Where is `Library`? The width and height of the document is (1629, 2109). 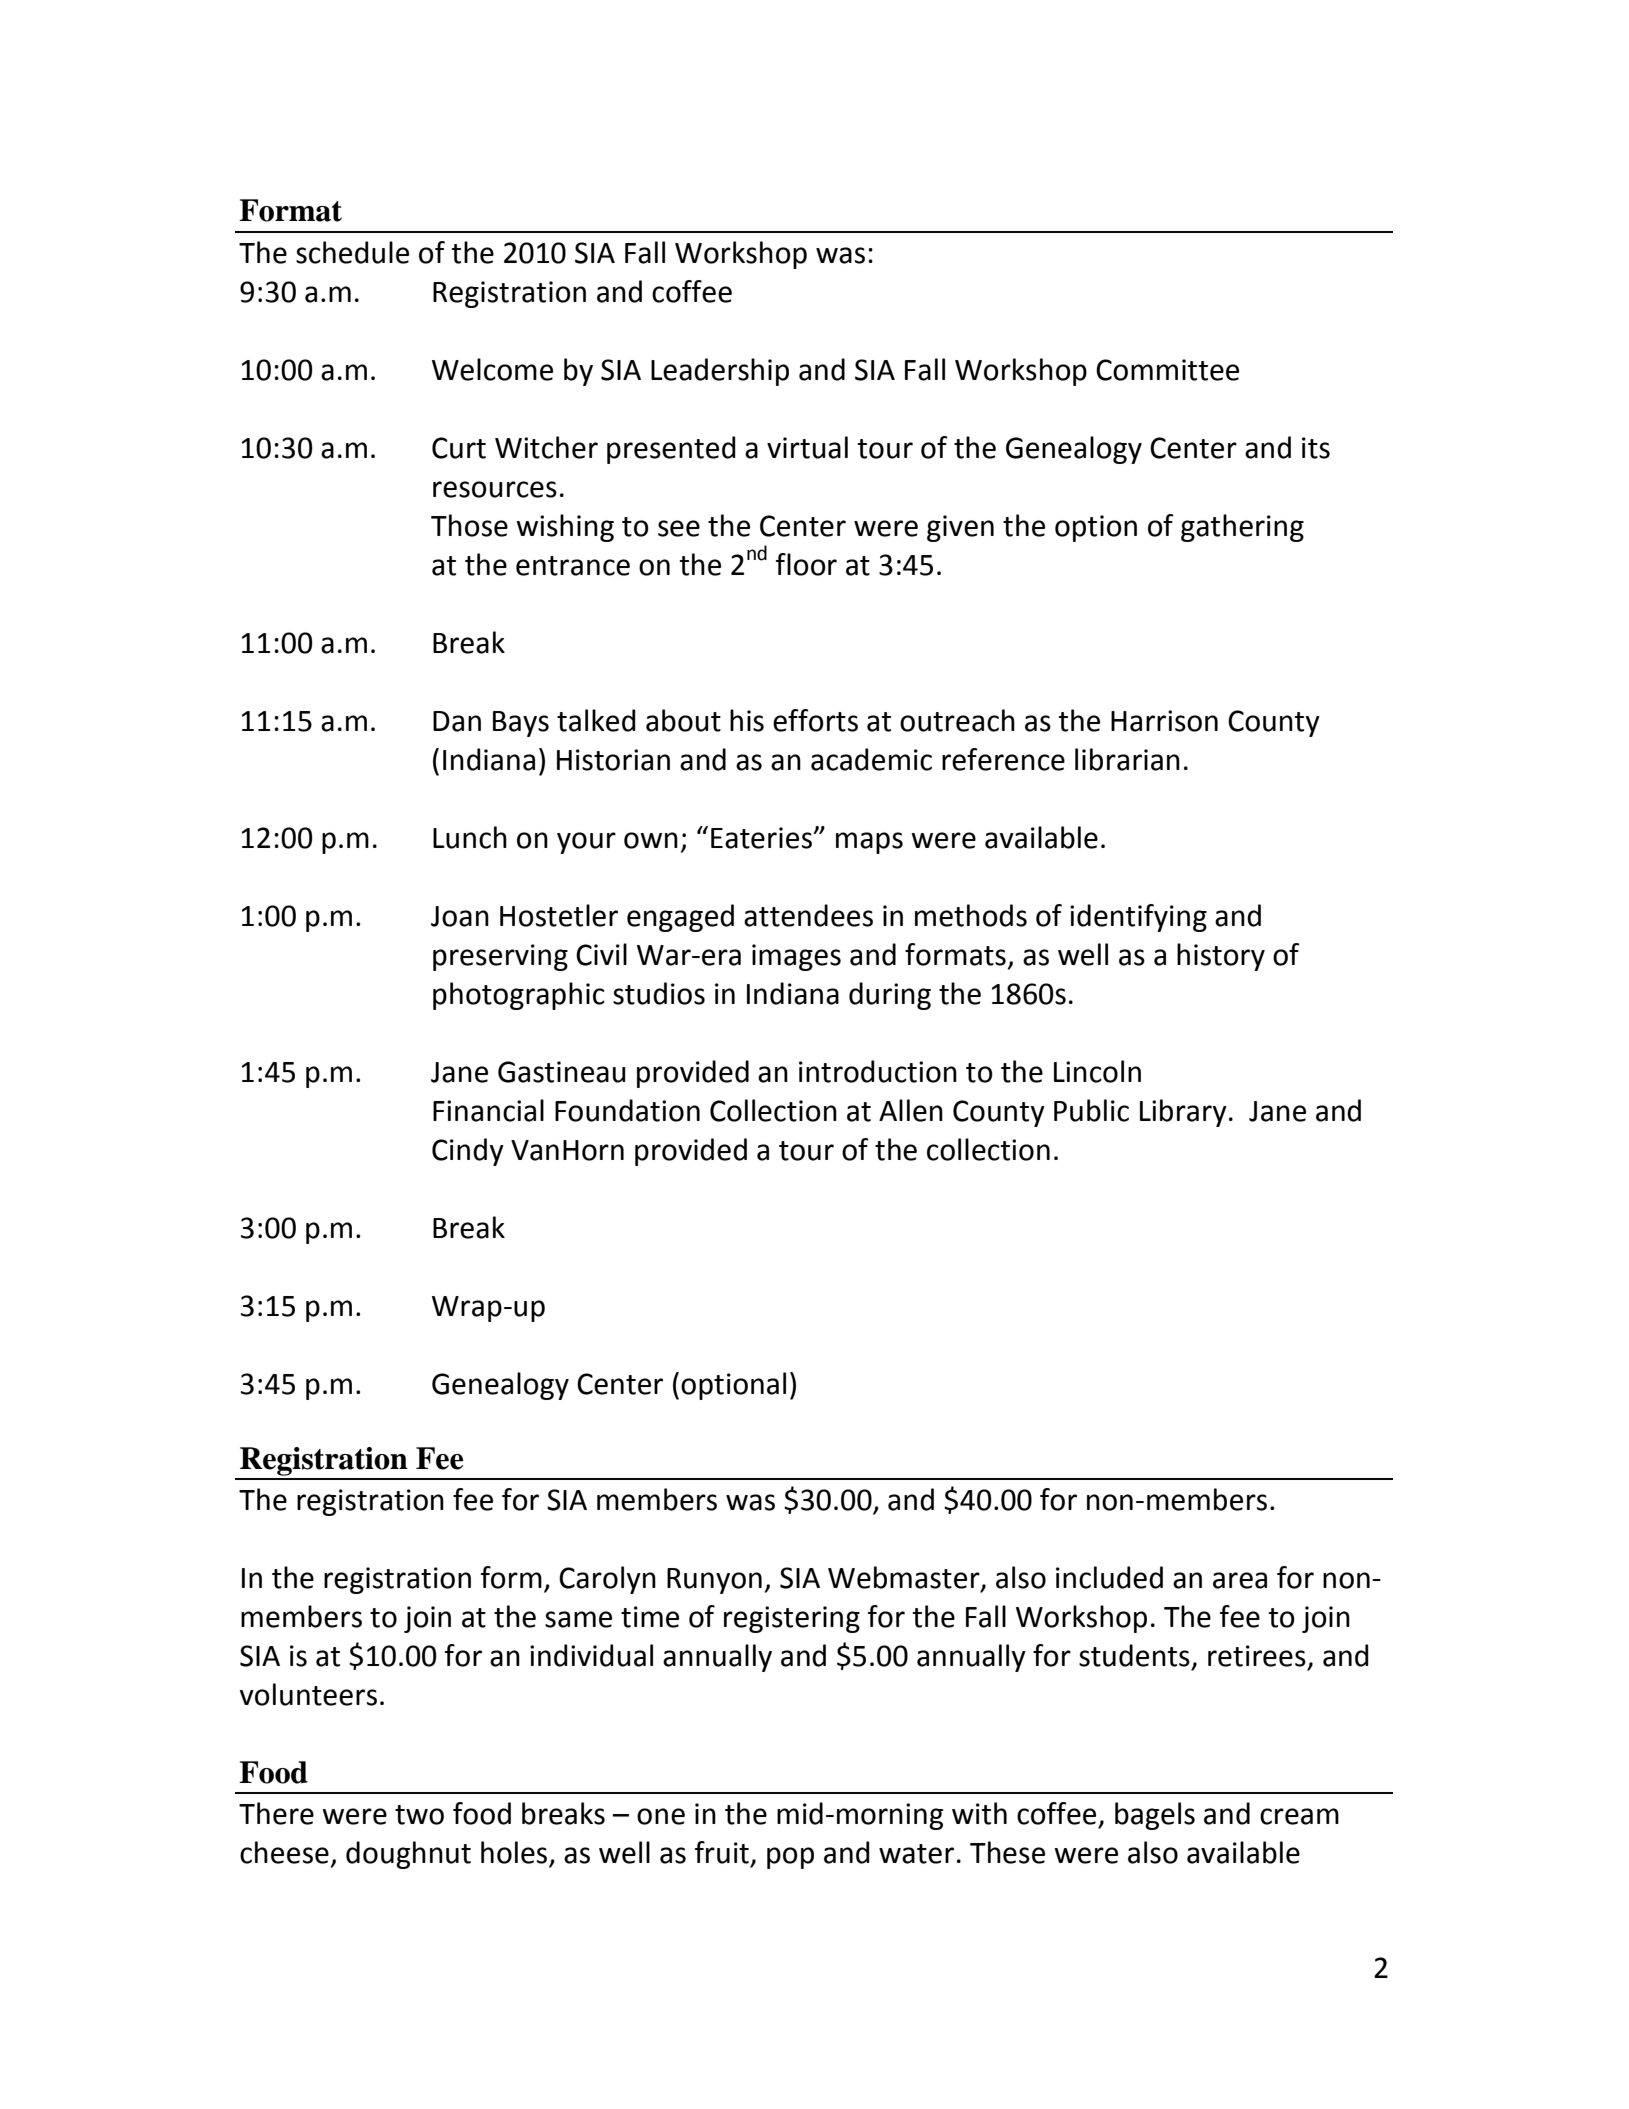 Library is located at coordinates (1183, 1113).
